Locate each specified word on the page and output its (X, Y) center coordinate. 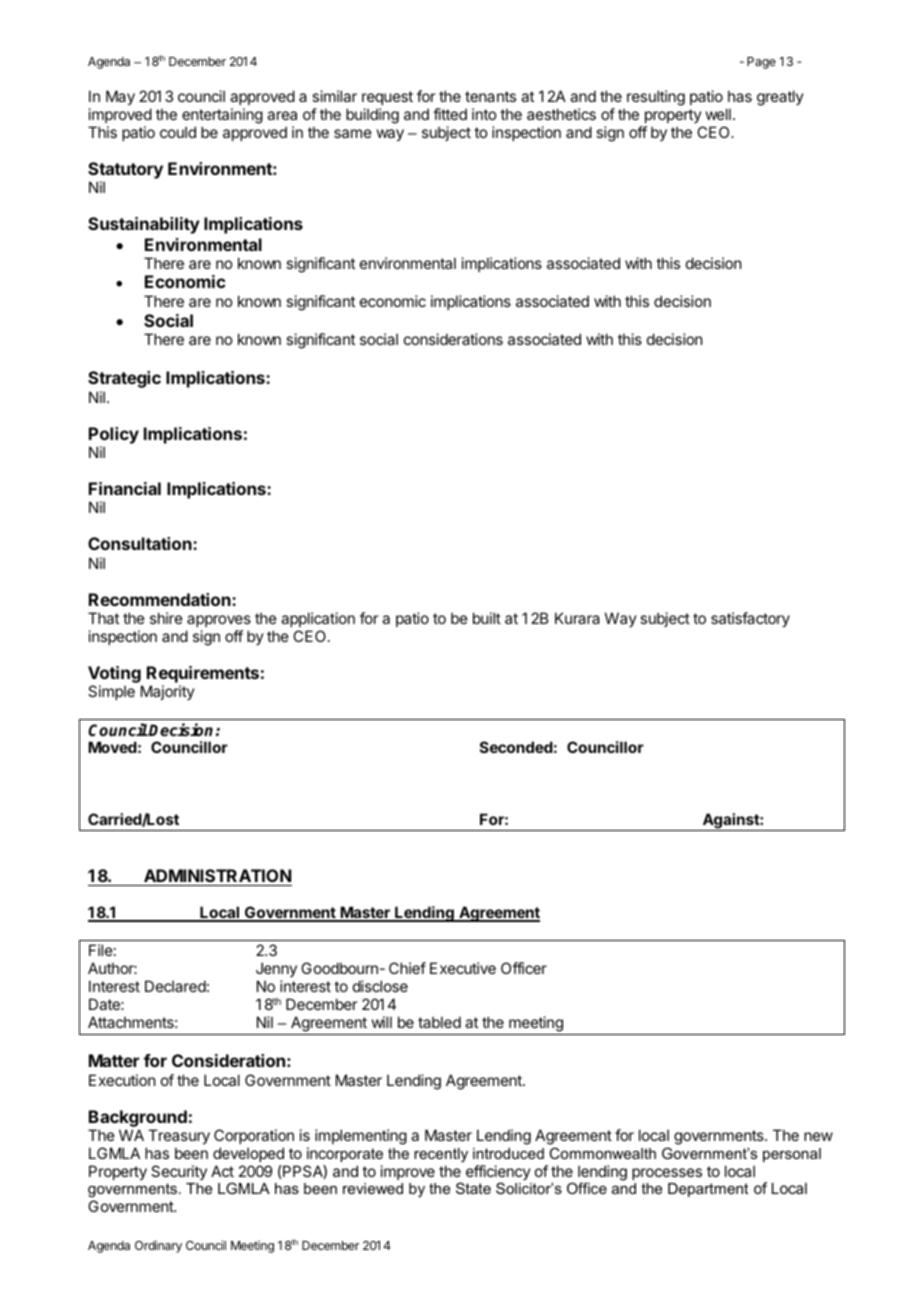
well (718, 114)
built (487, 618)
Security (179, 1172)
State (473, 1188)
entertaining (222, 116)
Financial (125, 488)
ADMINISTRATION (217, 875)
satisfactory (750, 619)
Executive (463, 968)
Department (708, 1190)
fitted (450, 114)
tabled (439, 1022)
